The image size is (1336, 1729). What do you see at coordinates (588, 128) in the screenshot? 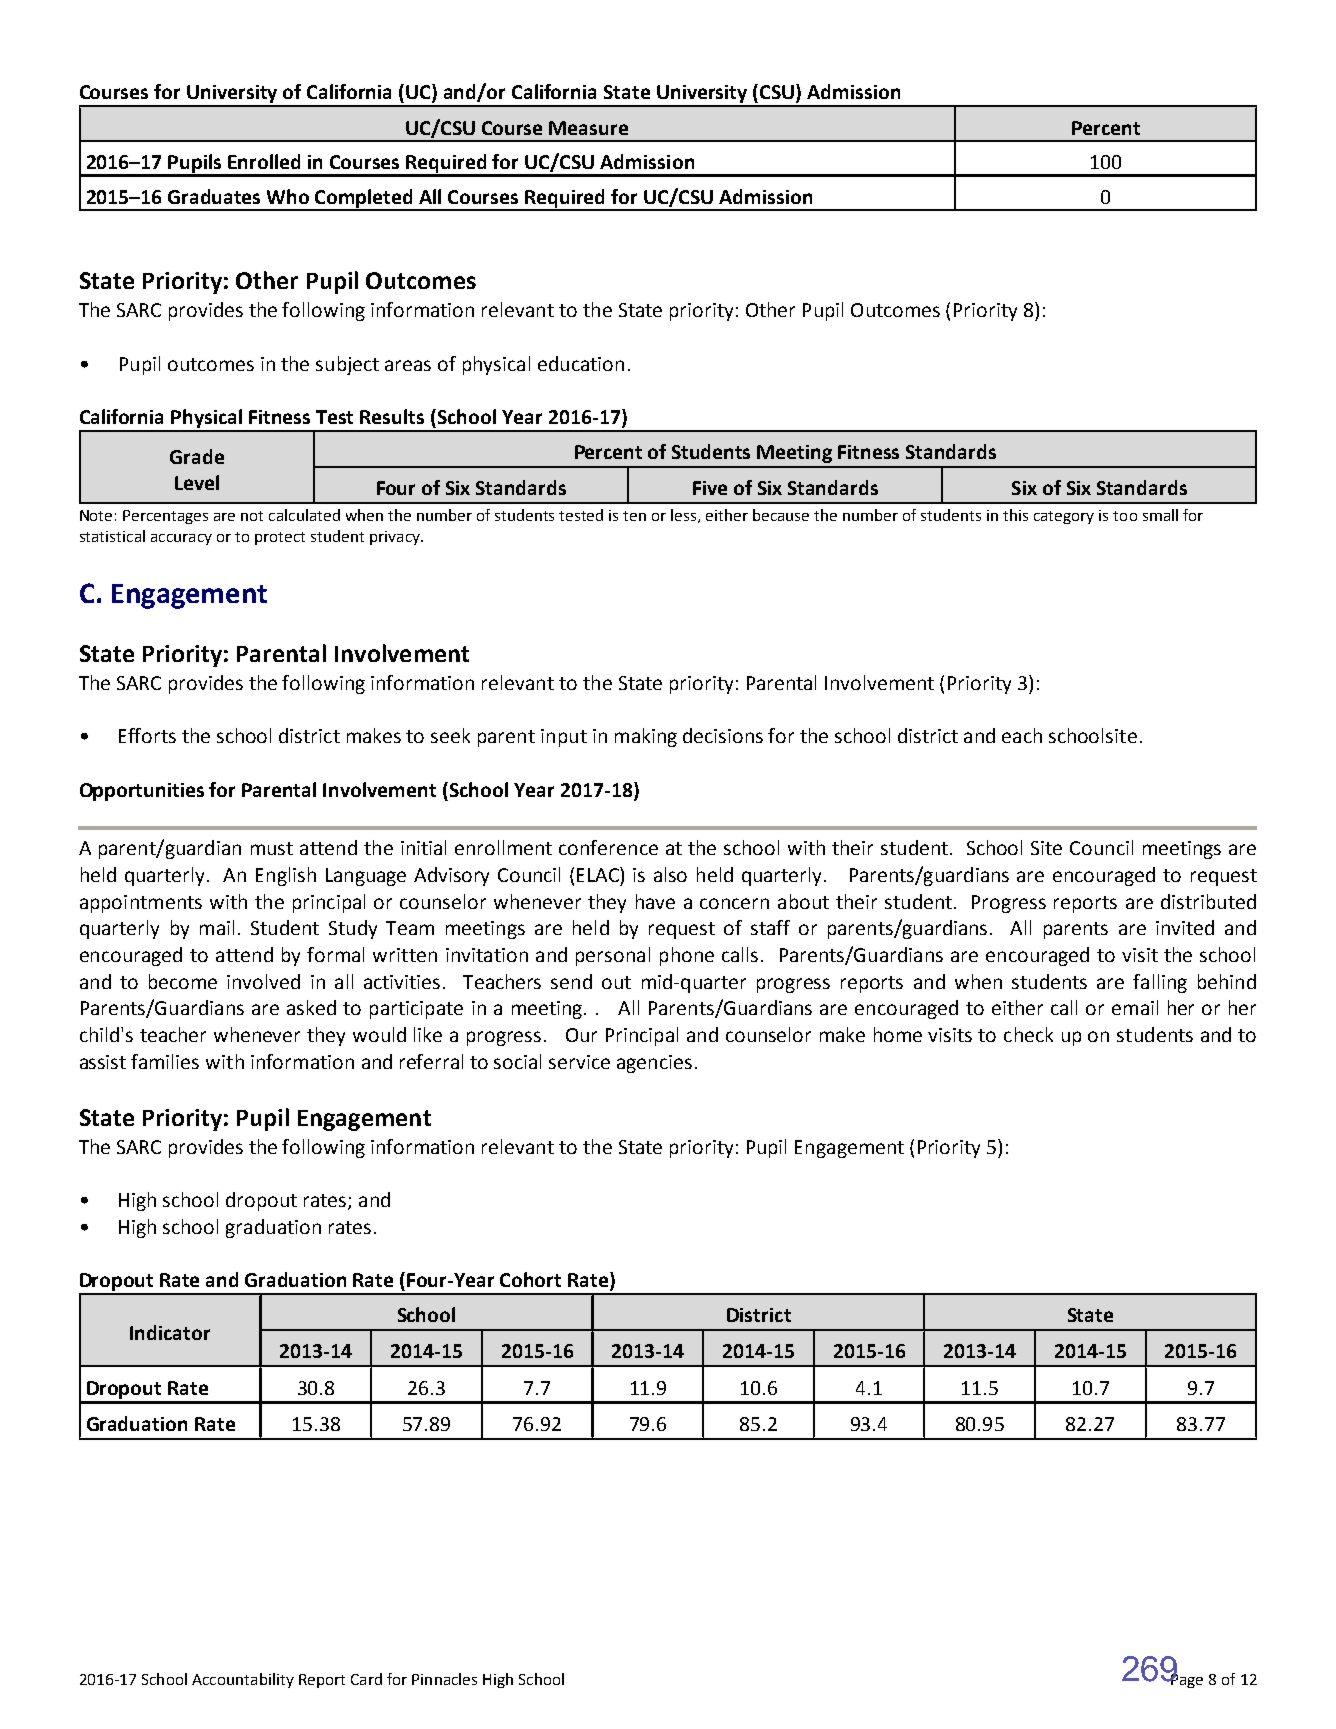
I see `Measure` at bounding box center [588, 128].
